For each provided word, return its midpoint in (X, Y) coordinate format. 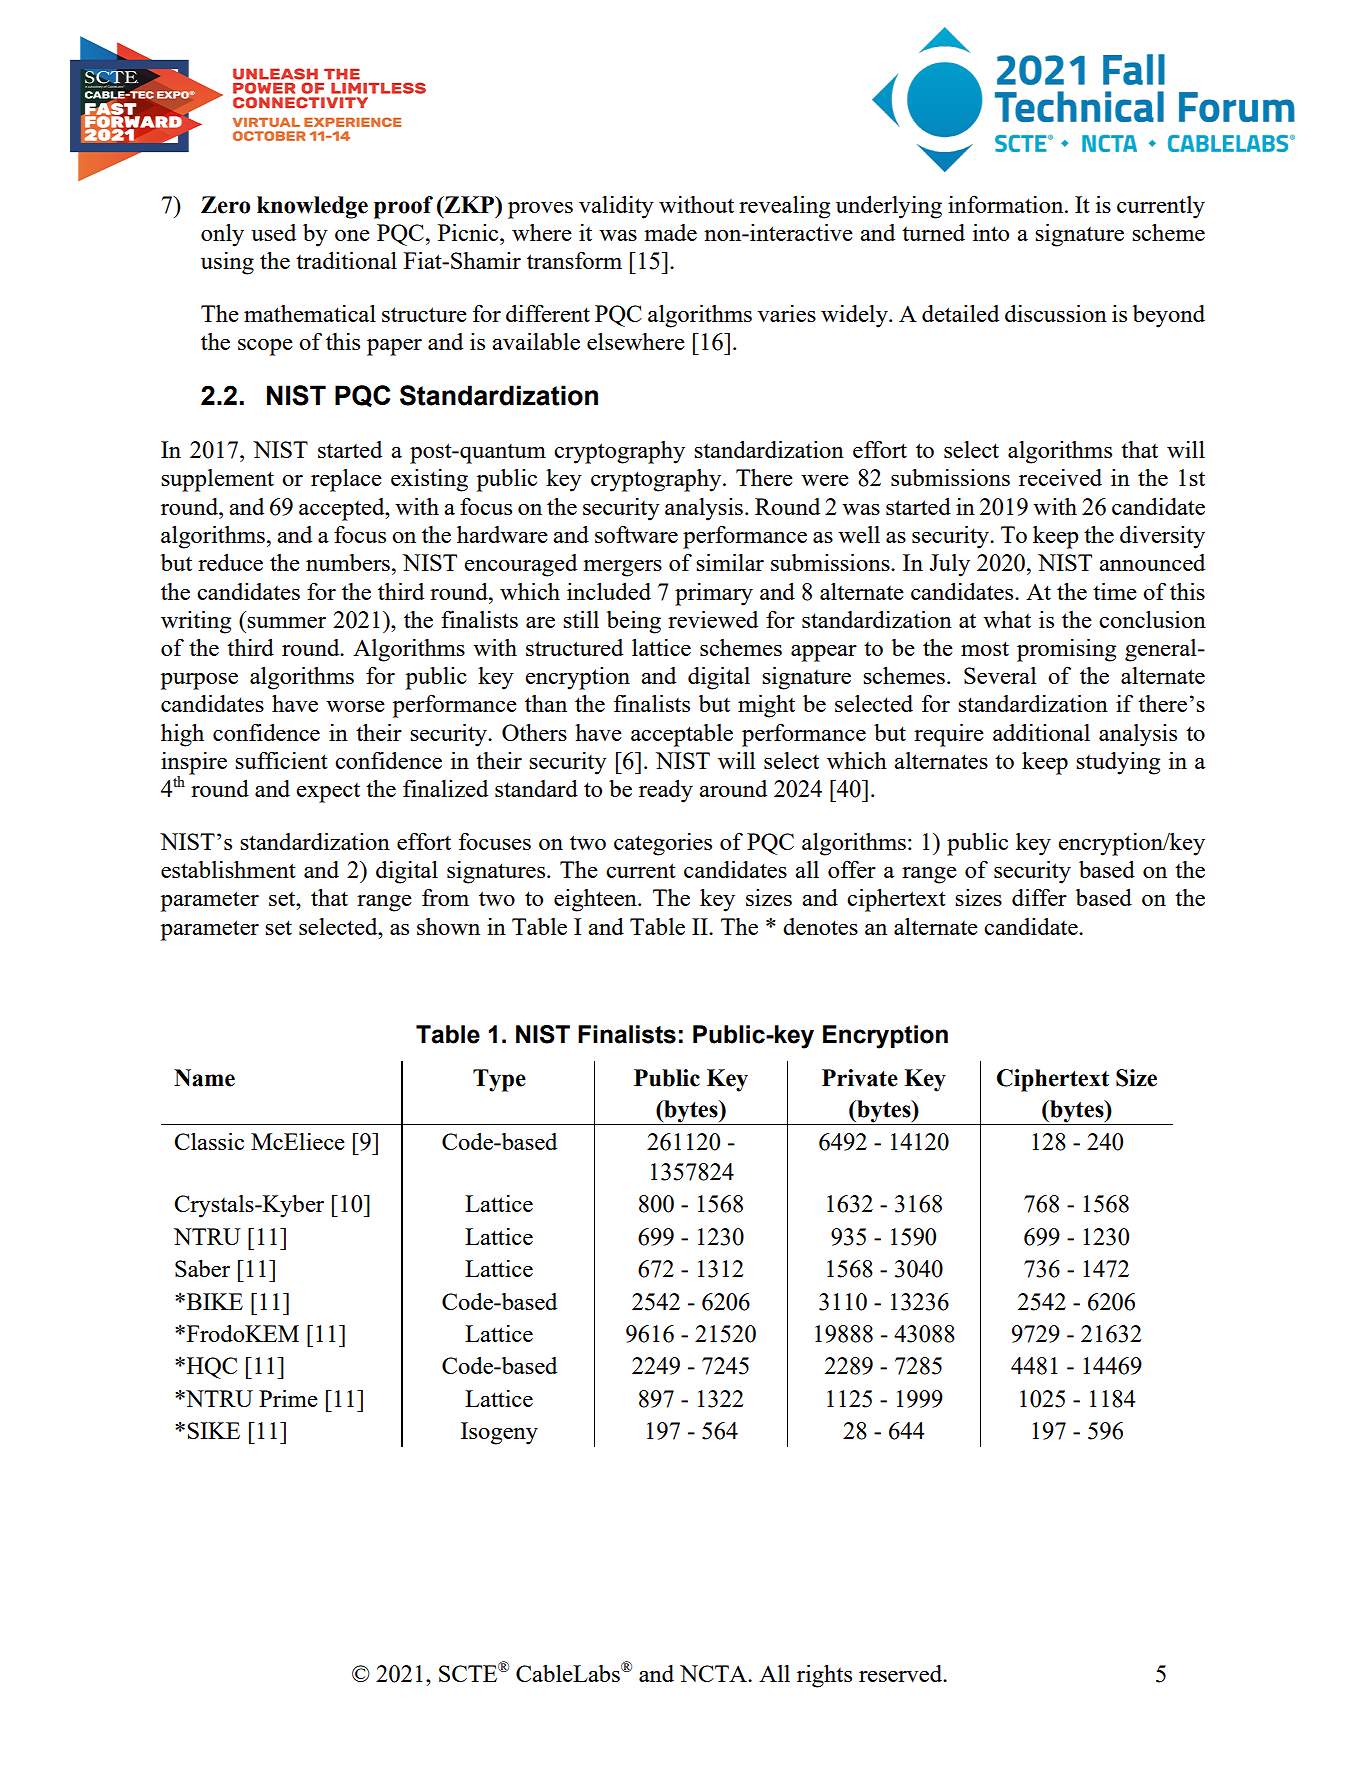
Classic (209, 1141)
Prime (288, 1398)
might (766, 706)
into (991, 232)
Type (499, 1080)
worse (355, 706)
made (670, 232)
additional (1041, 732)
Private (860, 1078)
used (273, 232)
